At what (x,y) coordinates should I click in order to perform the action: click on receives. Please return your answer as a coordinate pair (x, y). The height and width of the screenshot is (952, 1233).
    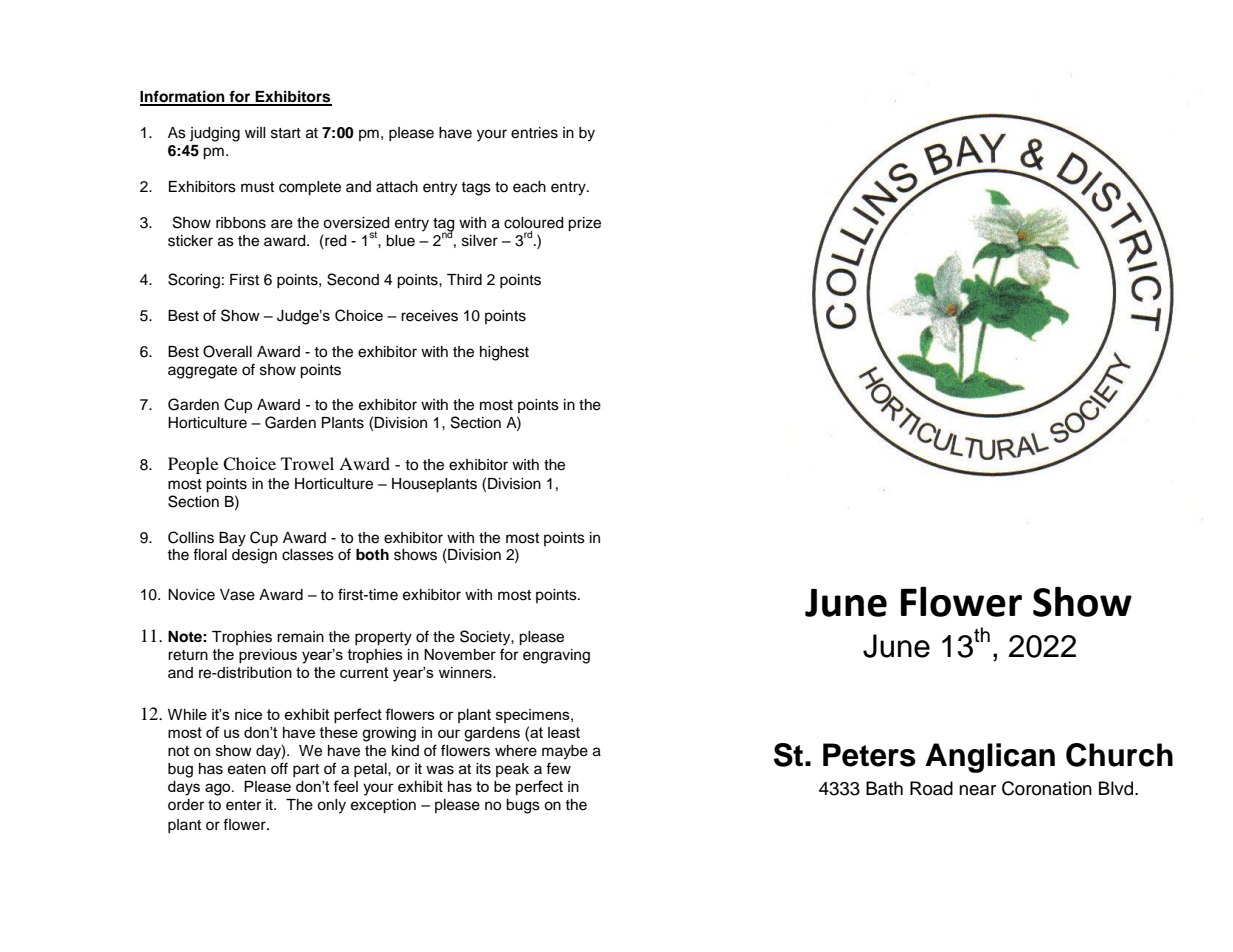
    Looking at the image, I should click on (429, 316).
